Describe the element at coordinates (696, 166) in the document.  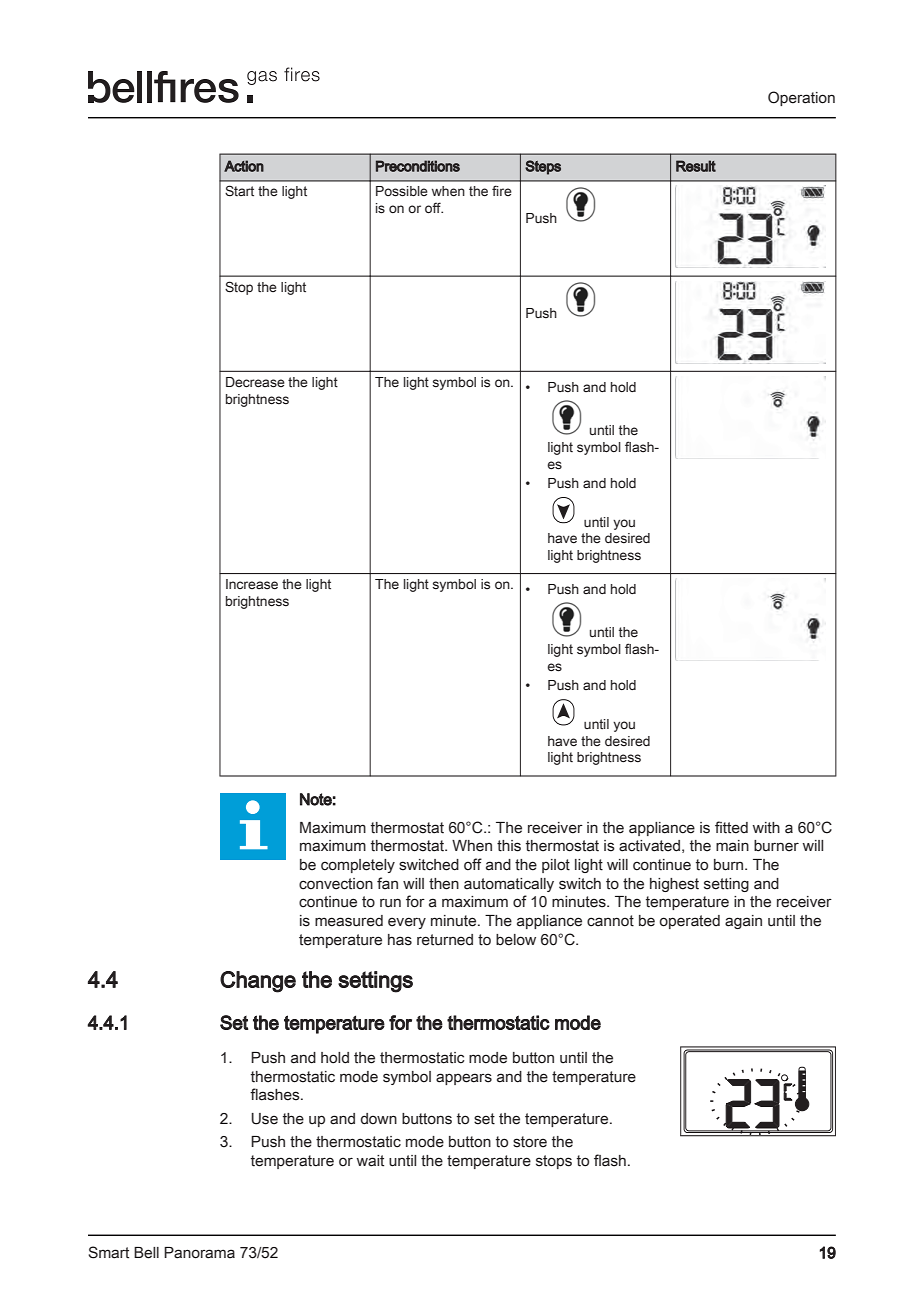
I see `Result` at that location.
